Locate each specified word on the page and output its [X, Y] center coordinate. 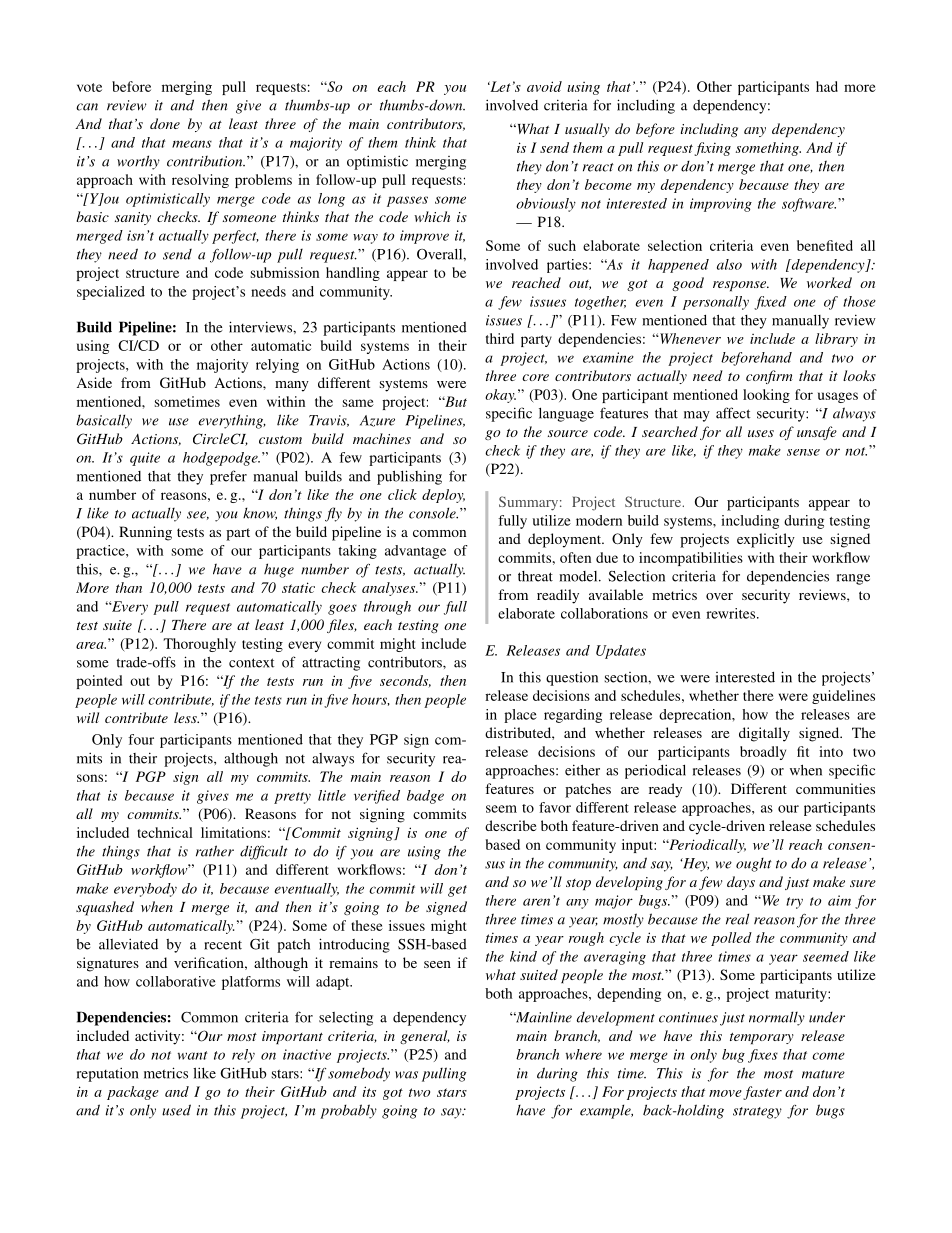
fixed [770, 303]
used [176, 1110]
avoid [544, 86]
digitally [764, 734]
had [827, 86]
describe [510, 825]
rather [215, 851]
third [500, 338]
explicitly [766, 540]
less [186, 717]
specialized [111, 293]
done [165, 123]
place [520, 716]
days [741, 883]
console [433, 513]
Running [145, 533]
